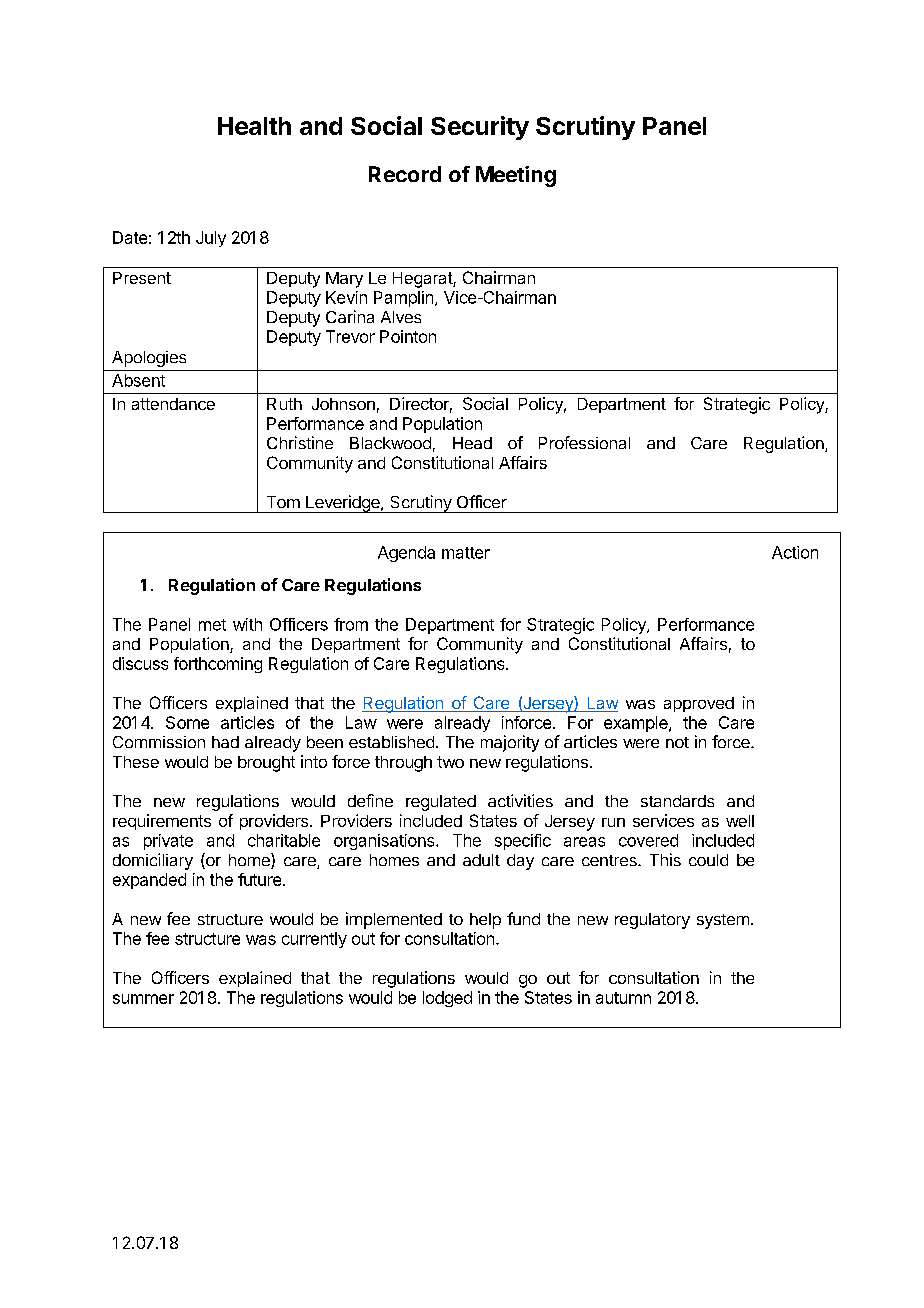 This image has width=924, height=1308. Describe the element at coordinates (740, 821) in the image. I see `well` at that location.
